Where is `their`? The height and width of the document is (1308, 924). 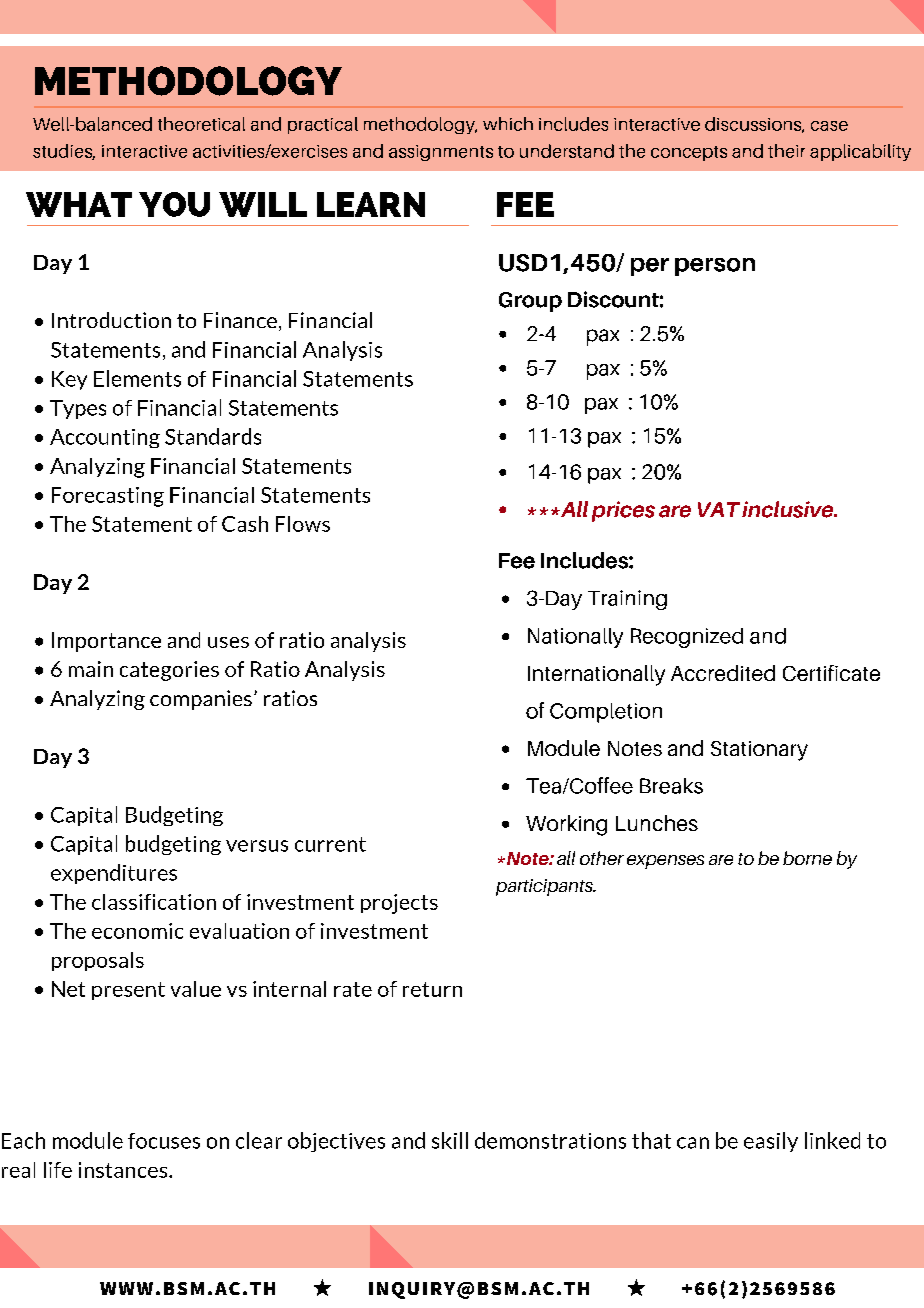 their is located at coordinates (786, 151).
